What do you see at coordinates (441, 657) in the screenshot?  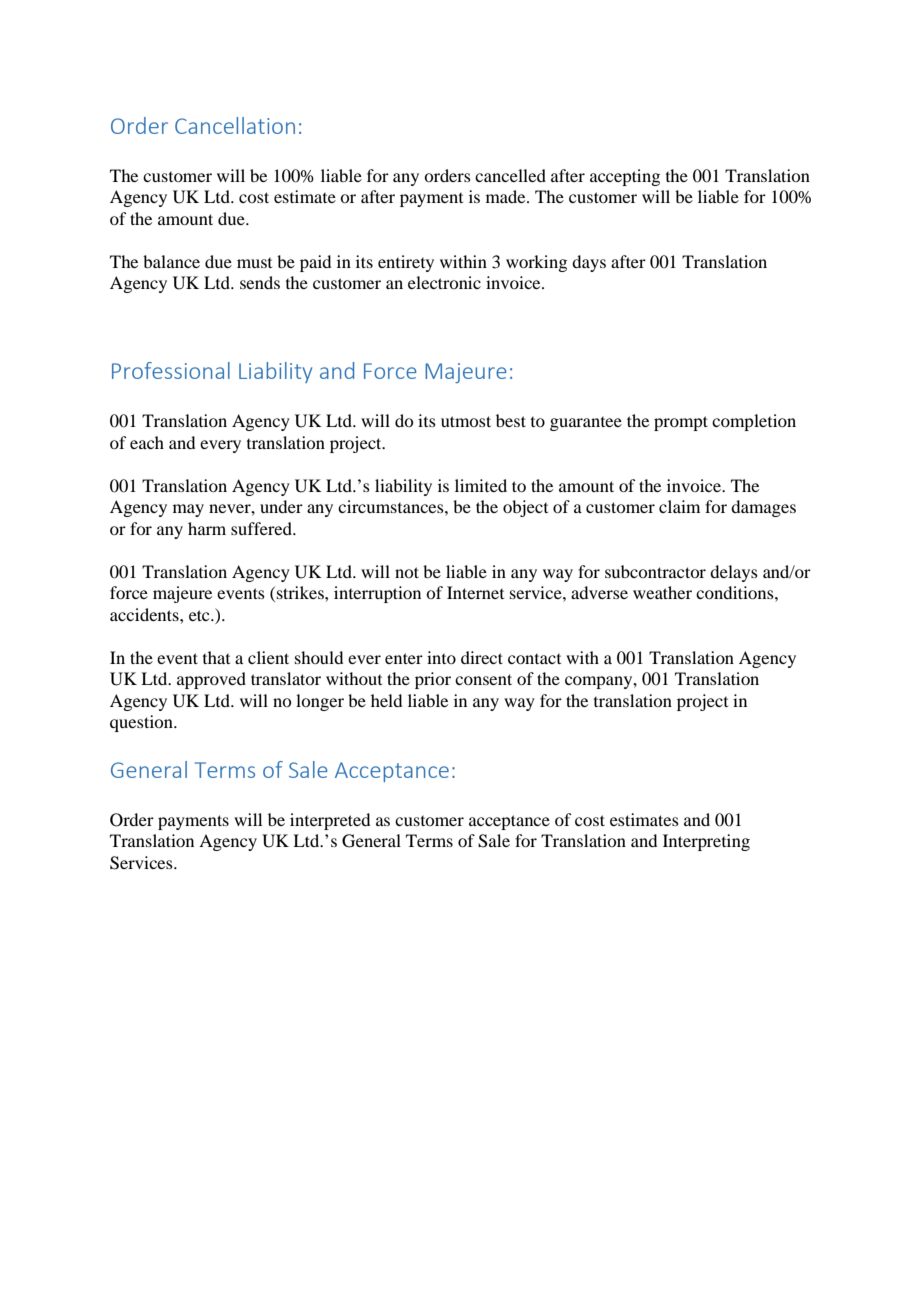 I see `into` at bounding box center [441, 657].
